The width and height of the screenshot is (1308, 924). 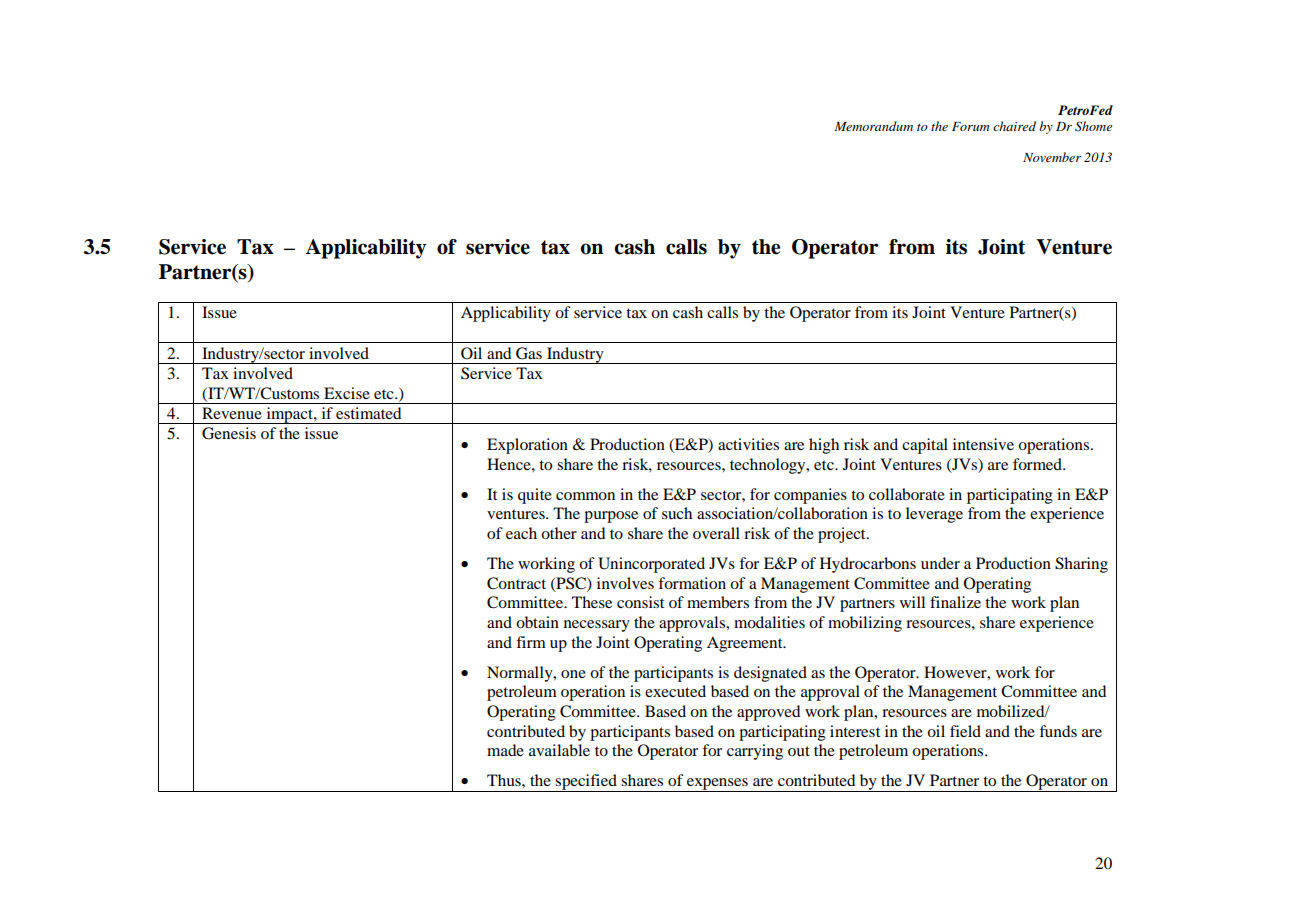 I want to click on Thus, so click(x=505, y=780).
